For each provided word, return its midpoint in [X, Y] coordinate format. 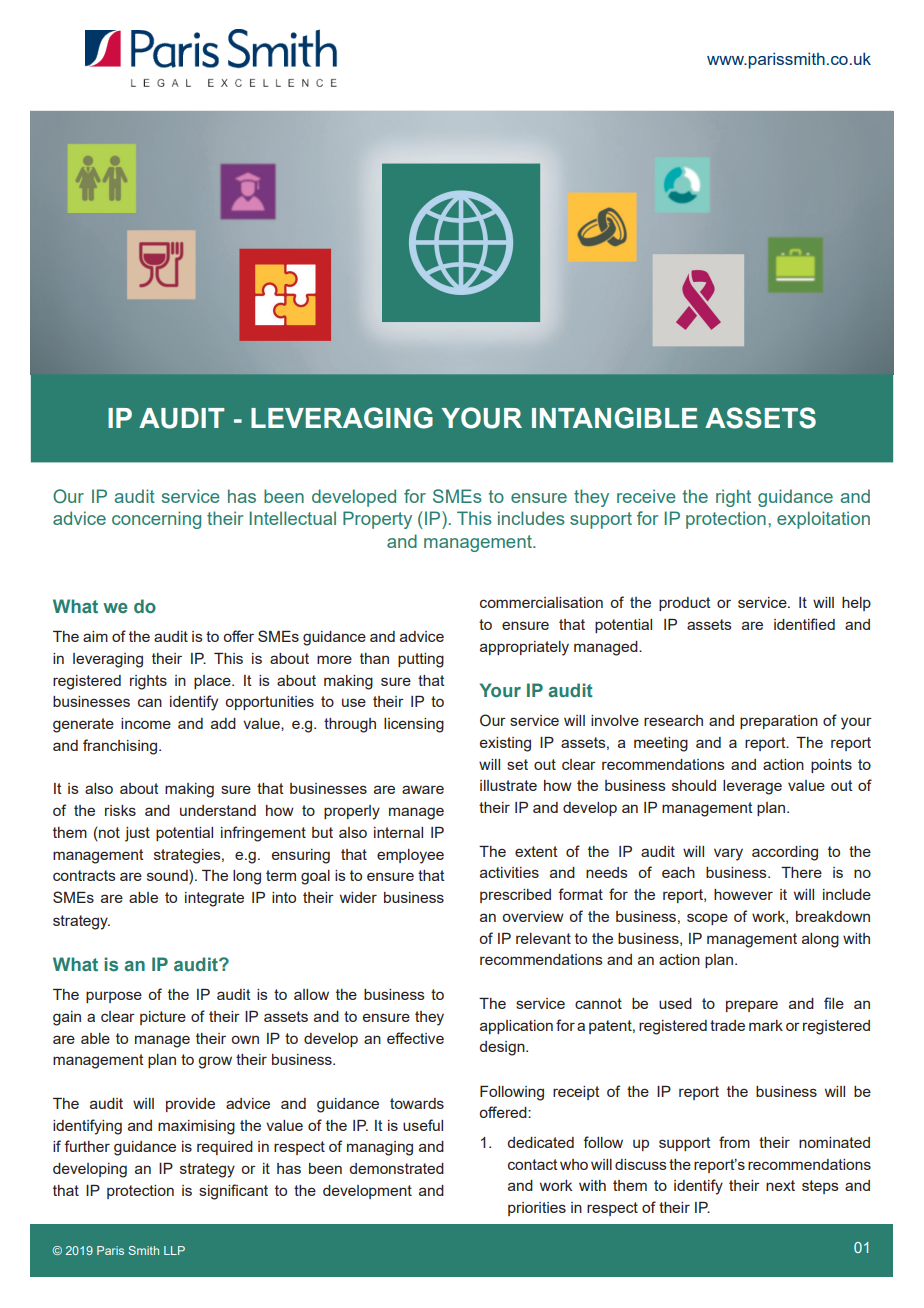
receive [646, 496]
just [137, 834]
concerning [156, 520]
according [785, 853]
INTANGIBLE [615, 418]
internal [398, 832]
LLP [174, 1250]
